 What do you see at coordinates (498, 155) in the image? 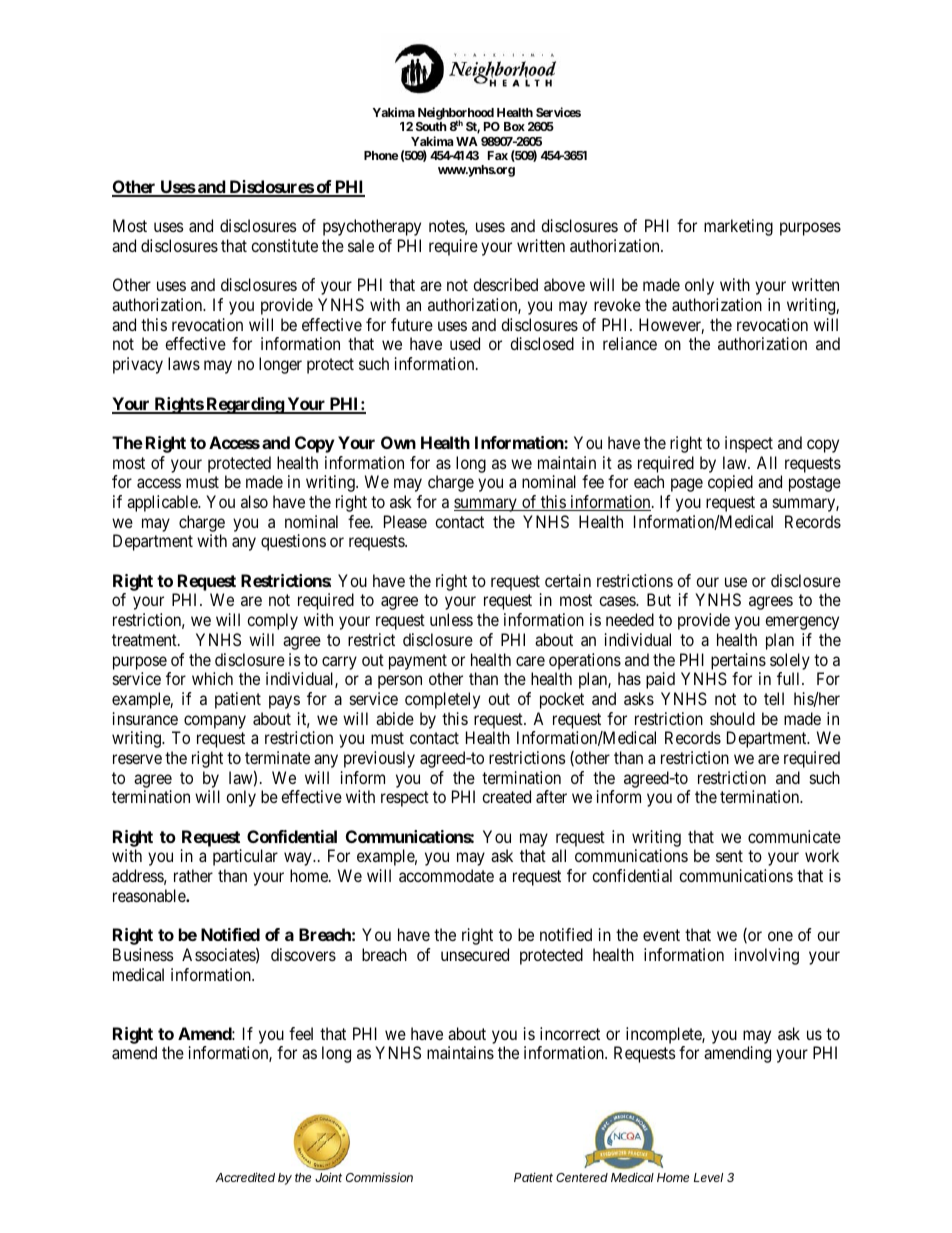
I see `Fax` at bounding box center [498, 155].
